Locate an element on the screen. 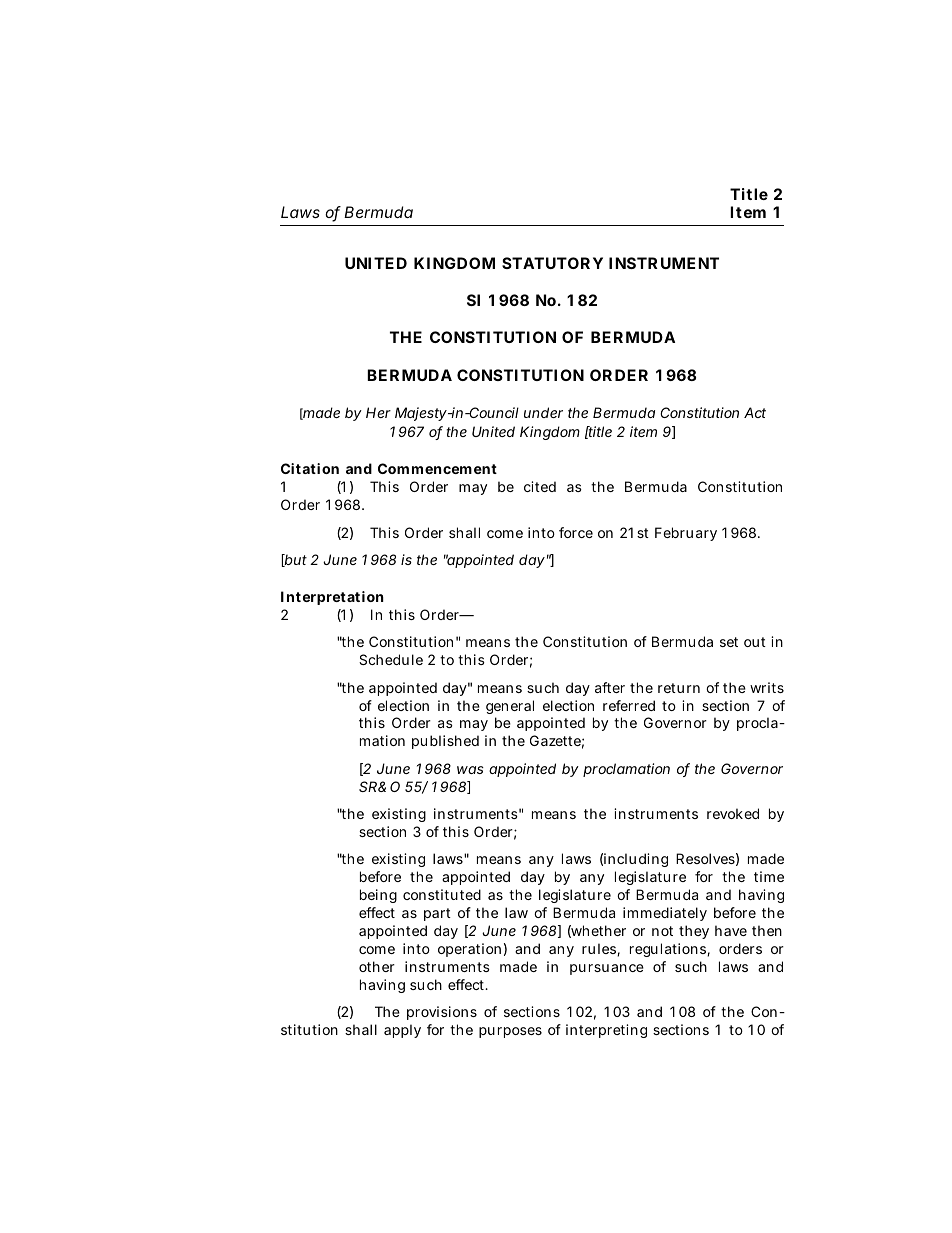 Image resolution: width=952 pixels, height=1233 pixels. Act is located at coordinates (755, 412).
